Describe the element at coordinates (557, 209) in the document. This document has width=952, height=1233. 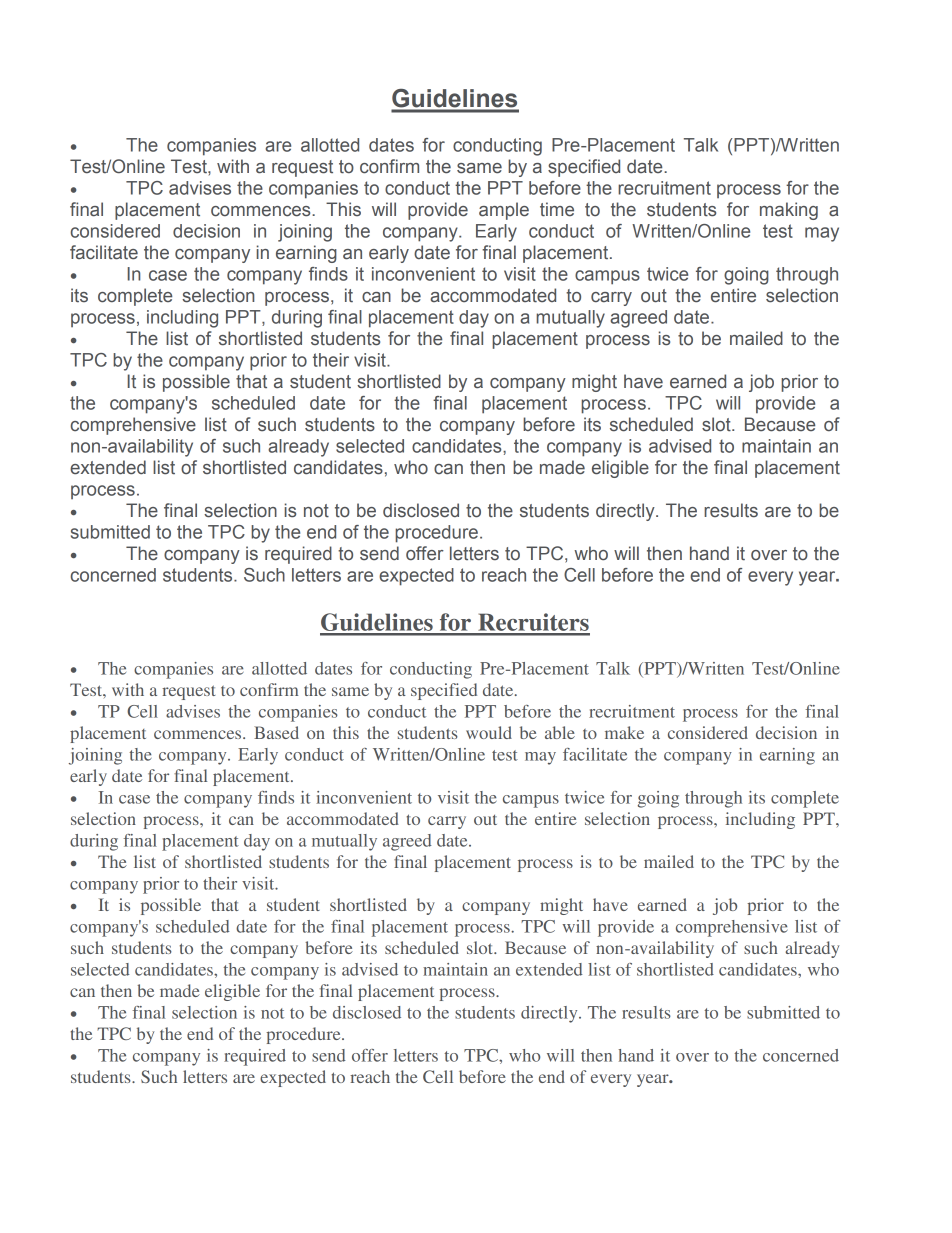
I see `time` at that location.
